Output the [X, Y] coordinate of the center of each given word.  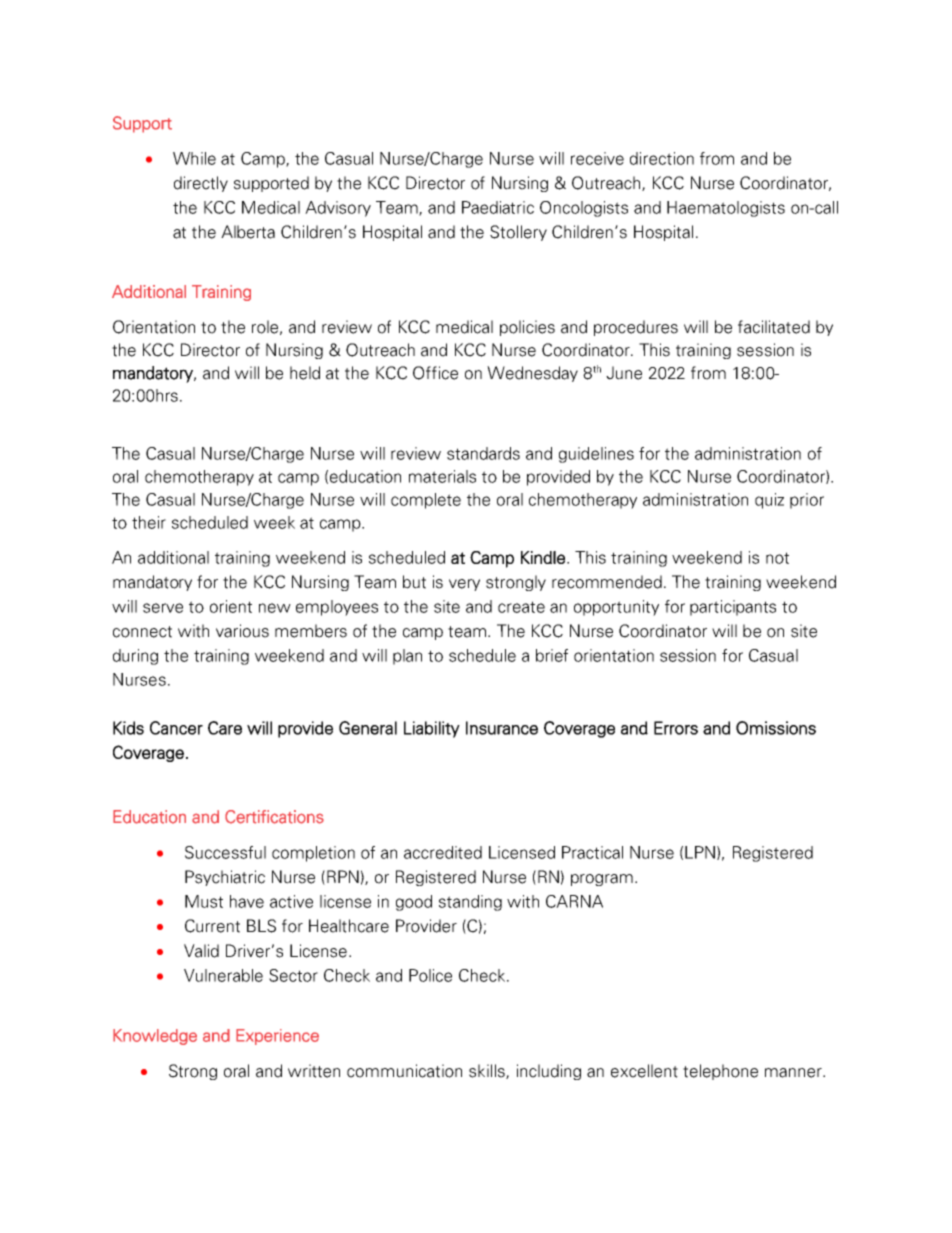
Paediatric [498, 207]
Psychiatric [225, 878]
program [602, 880]
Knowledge [155, 1037]
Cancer [176, 728]
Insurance [502, 728]
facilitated [774, 327]
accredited [443, 852]
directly [201, 184]
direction [662, 158]
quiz [769, 501]
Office [435, 373]
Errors [676, 728]
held [305, 373]
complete [426, 501]
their [149, 522]
